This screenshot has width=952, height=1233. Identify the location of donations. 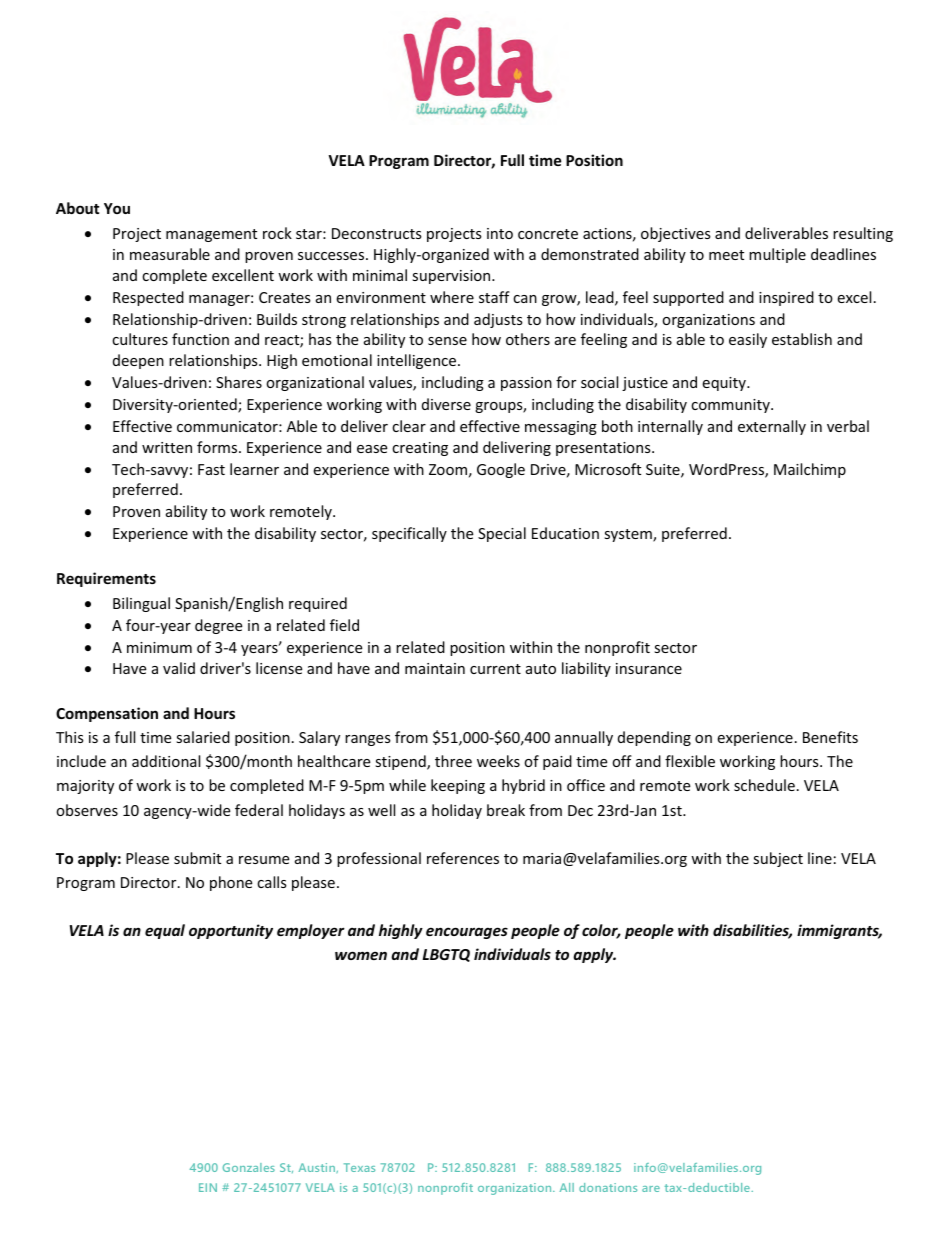
(608, 1187).
